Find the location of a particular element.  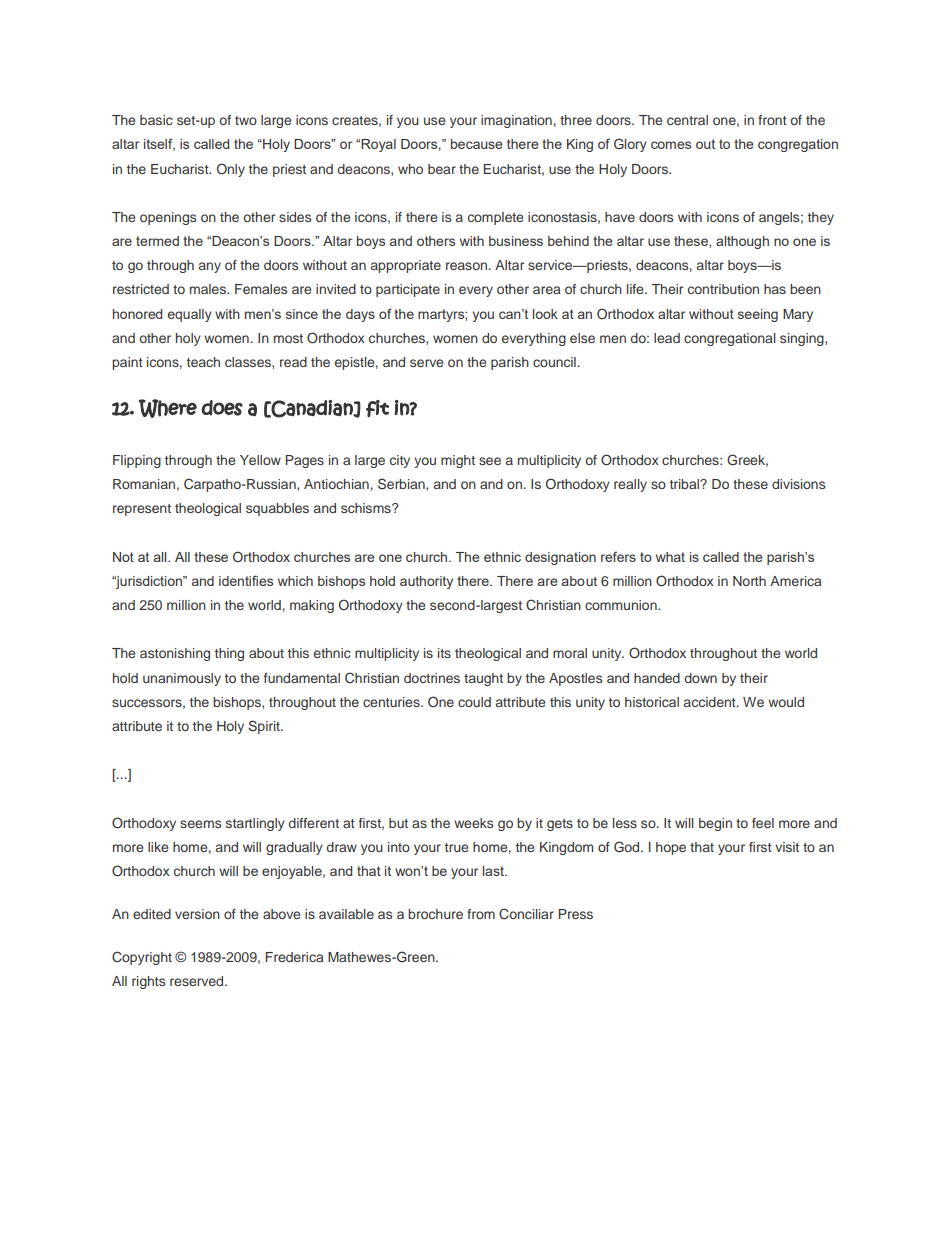

down is located at coordinates (700, 678).
